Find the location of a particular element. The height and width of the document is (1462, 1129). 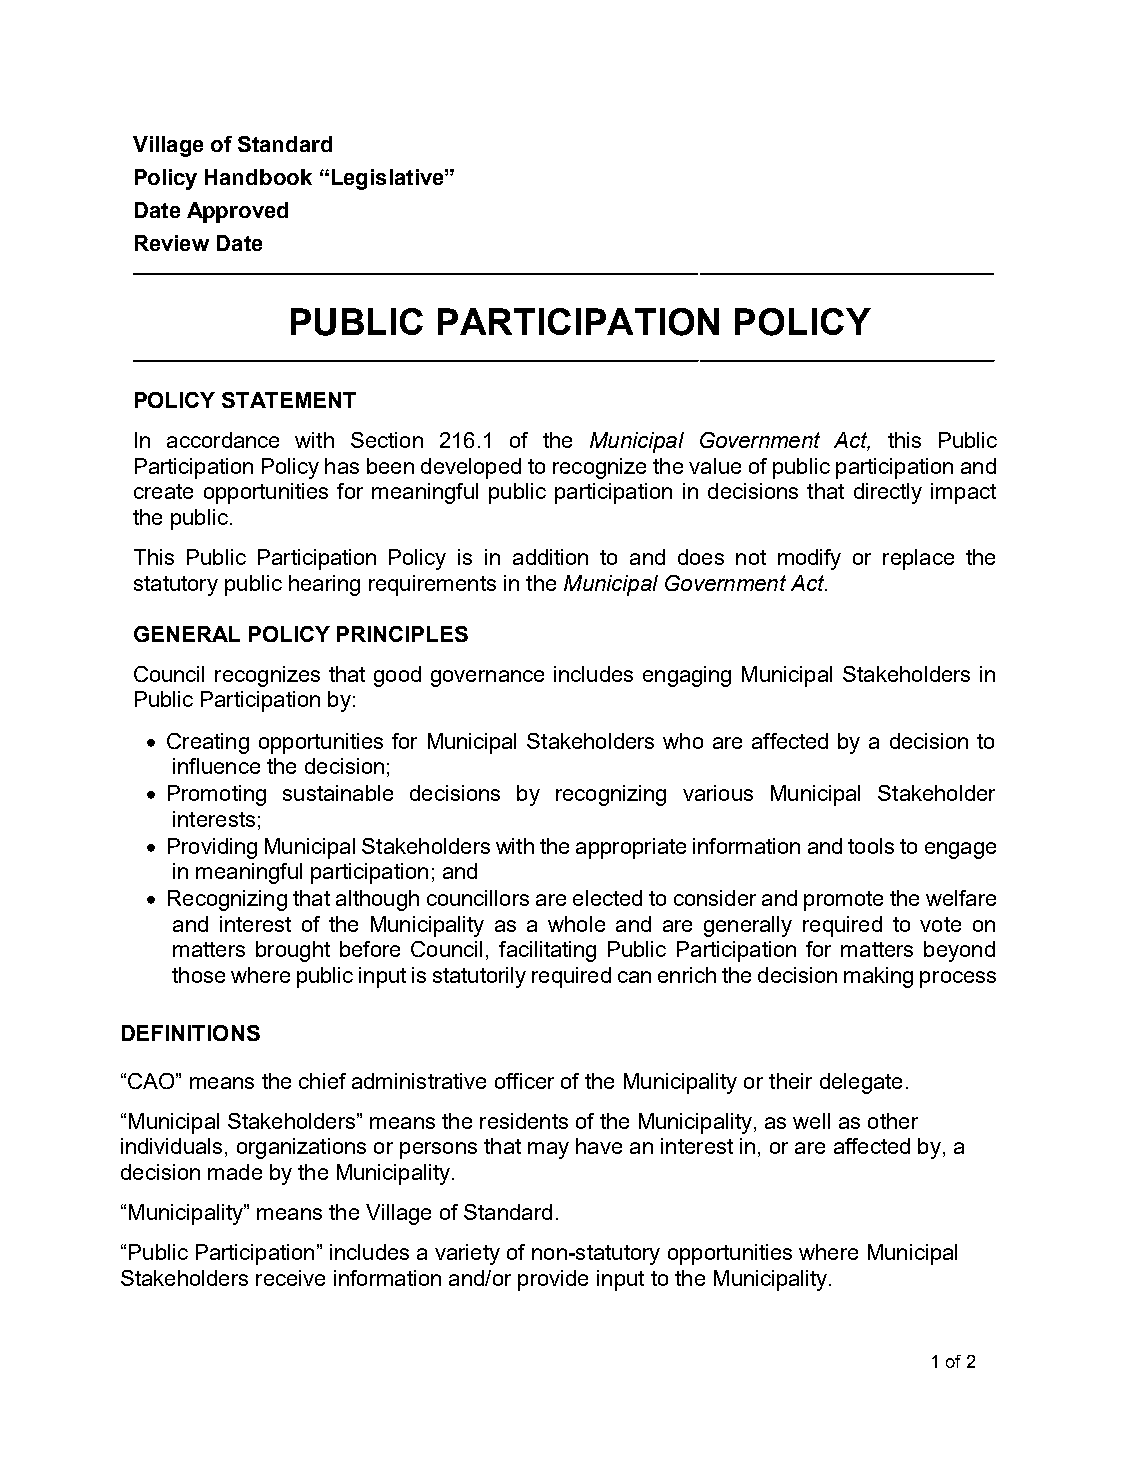

receive is located at coordinates (290, 1278).
